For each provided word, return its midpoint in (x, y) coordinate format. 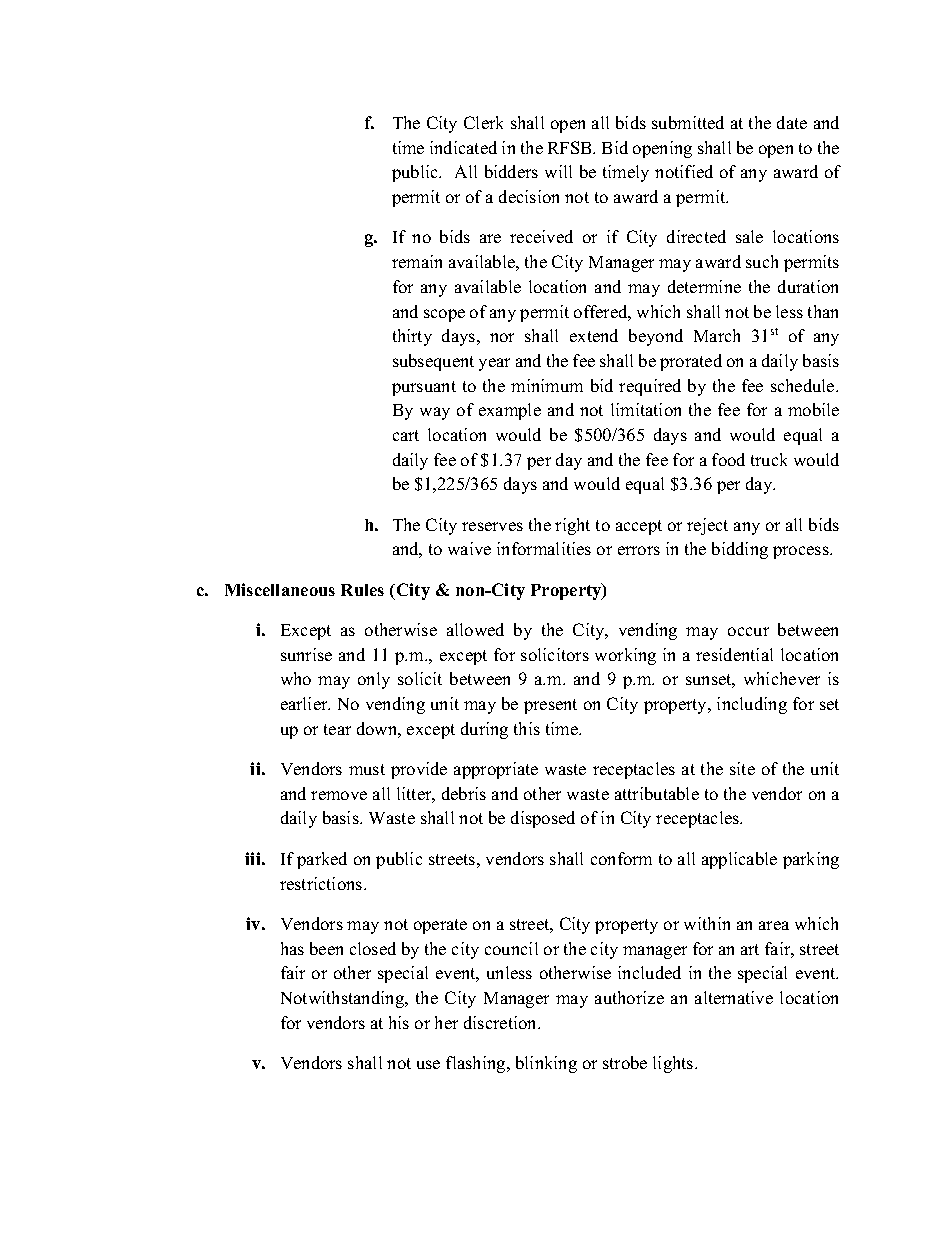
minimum (547, 385)
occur (748, 631)
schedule (804, 385)
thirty (412, 337)
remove (339, 795)
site (742, 768)
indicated (463, 147)
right (572, 526)
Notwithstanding (344, 999)
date (792, 122)
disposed (543, 819)
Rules (362, 590)
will (558, 171)
